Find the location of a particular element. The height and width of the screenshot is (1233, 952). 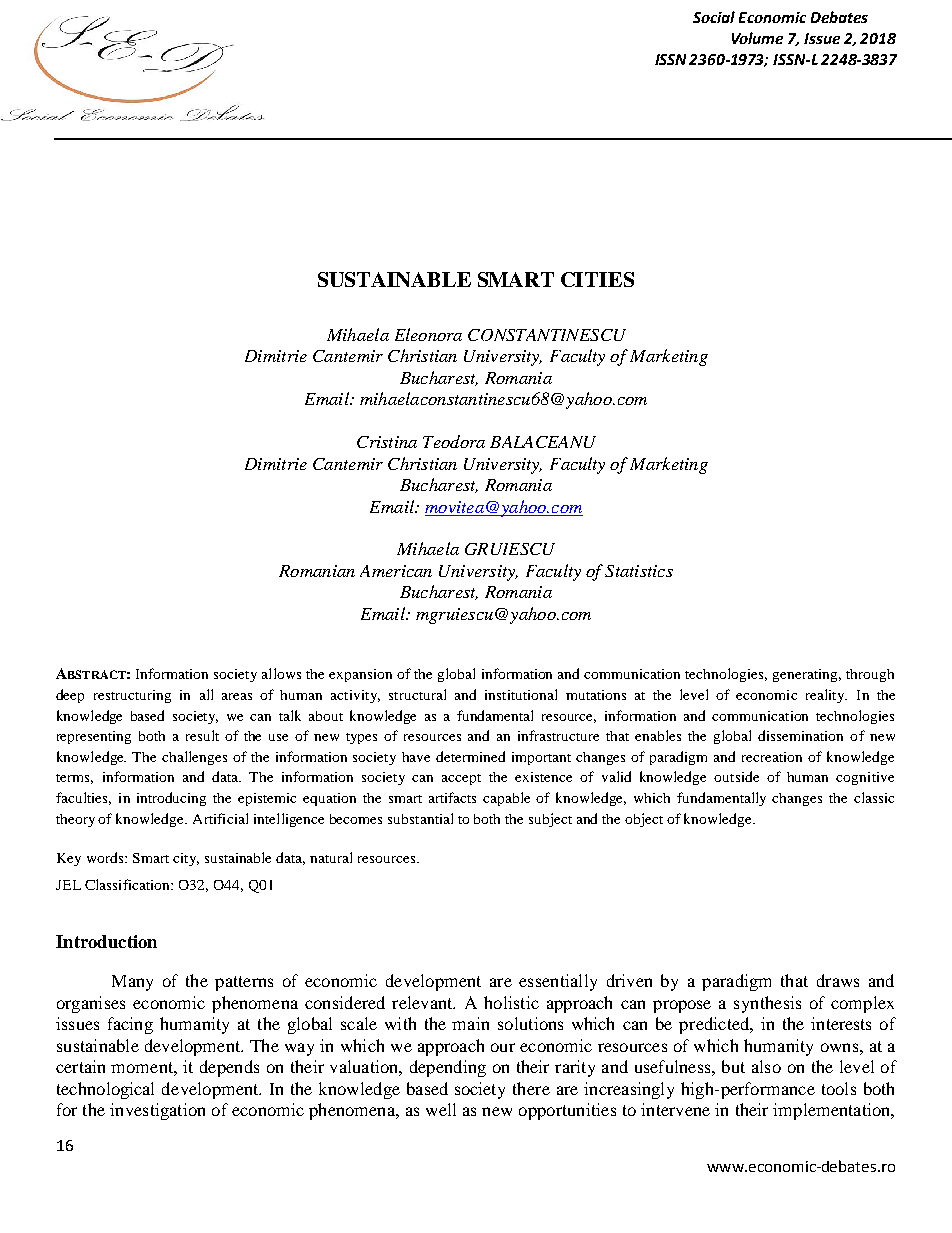

Statistics is located at coordinates (639, 571).
